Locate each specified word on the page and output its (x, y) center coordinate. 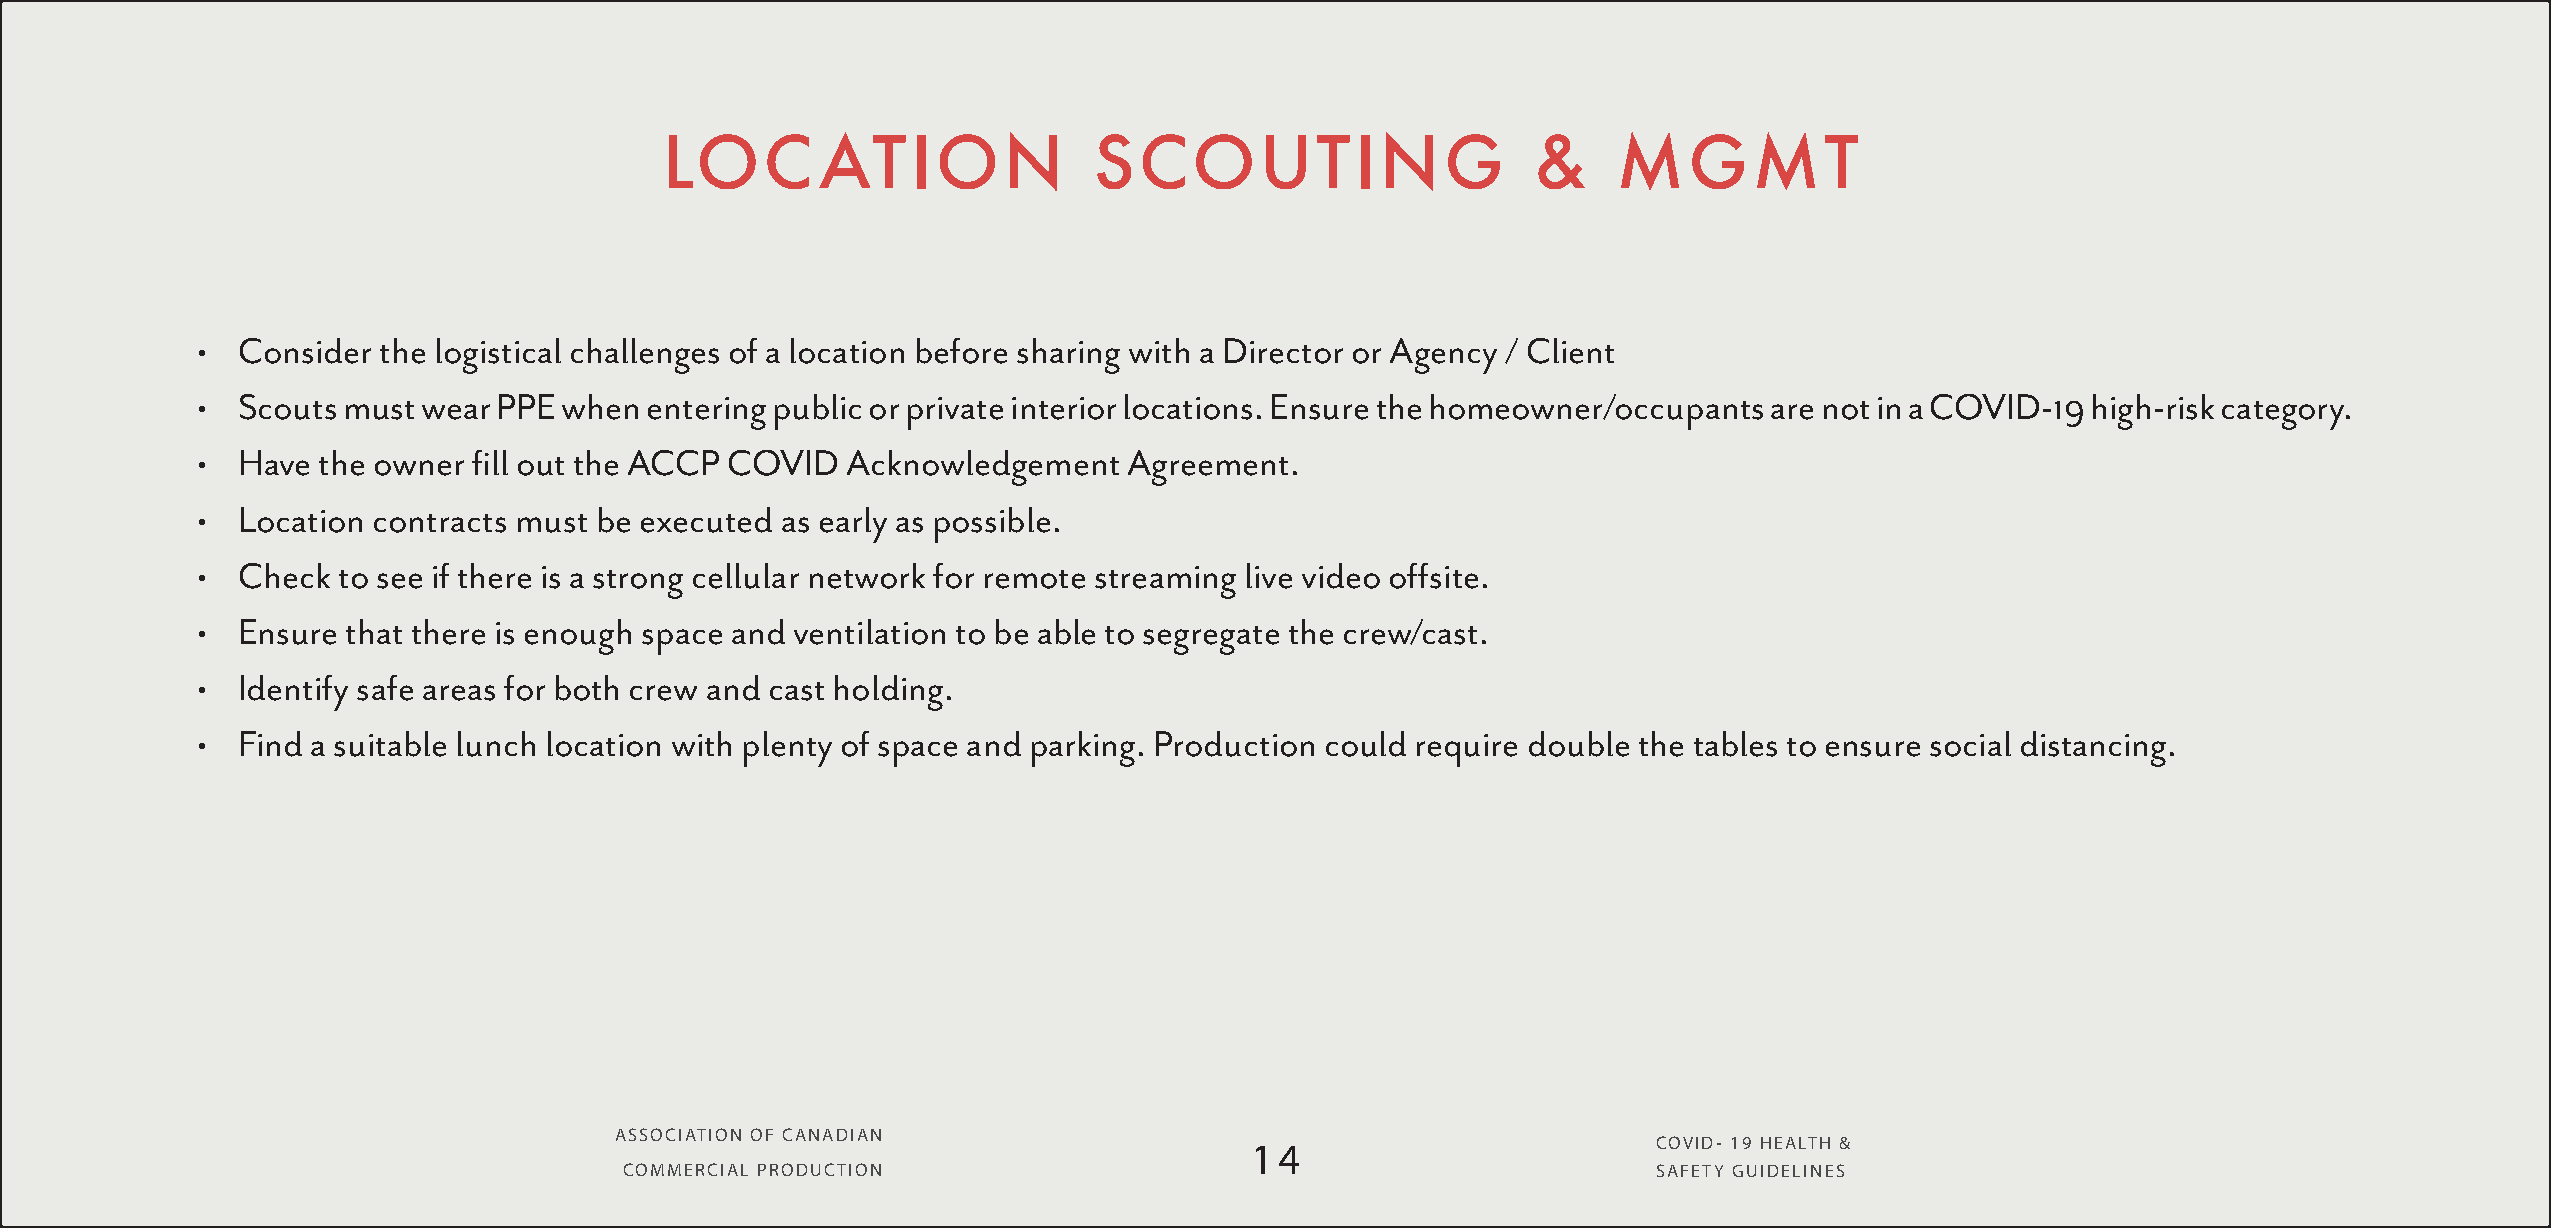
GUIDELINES (1788, 1170)
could (1366, 744)
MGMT (1739, 161)
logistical (499, 356)
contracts (440, 523)
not (1846, 410)
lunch (496, 744)
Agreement (1208, 468)
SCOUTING (1298, 161)
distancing (2093, 749)
